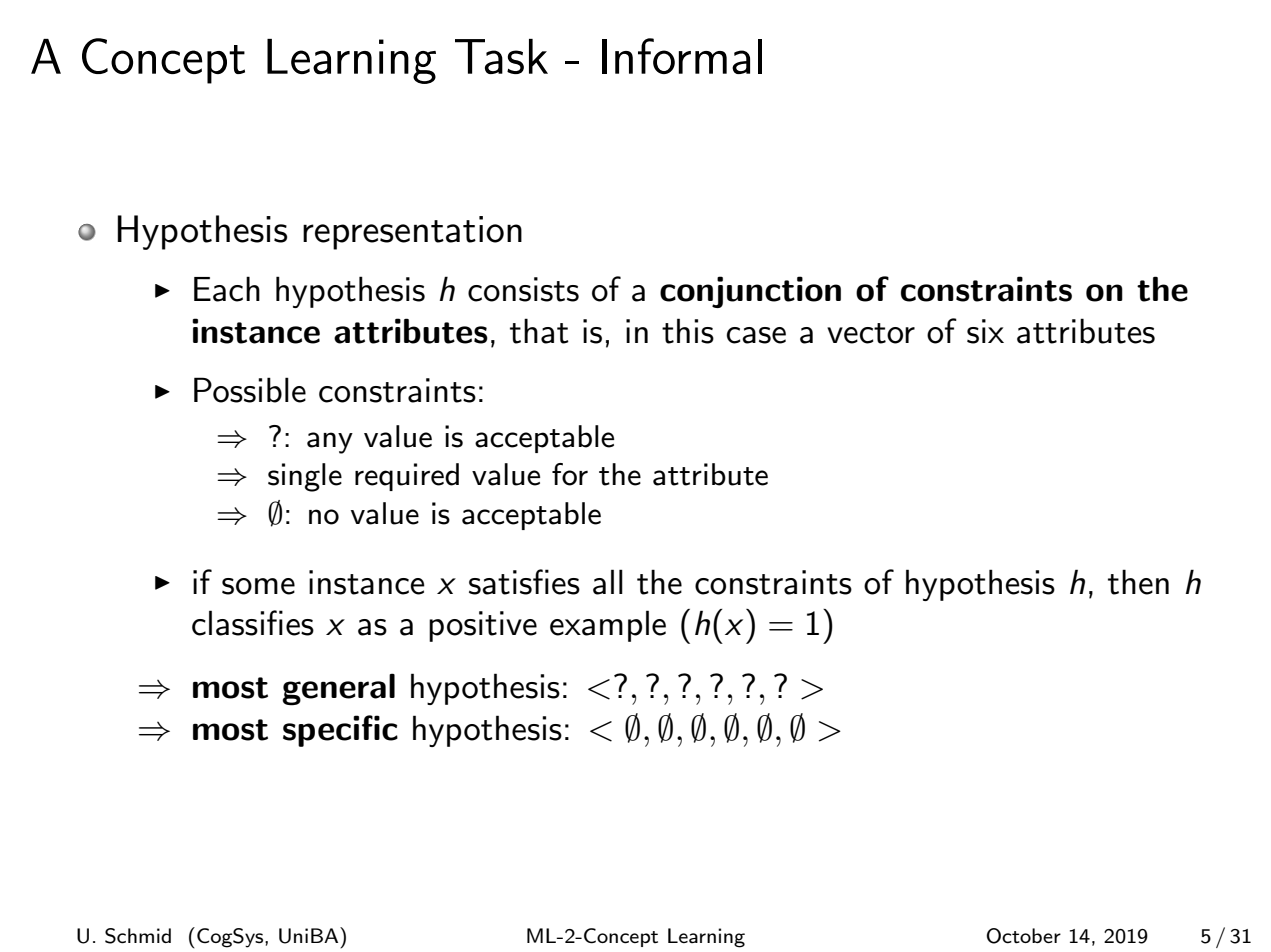  Describe the element at coordinates (501, 56) in the image. I see `Task` at that location.
